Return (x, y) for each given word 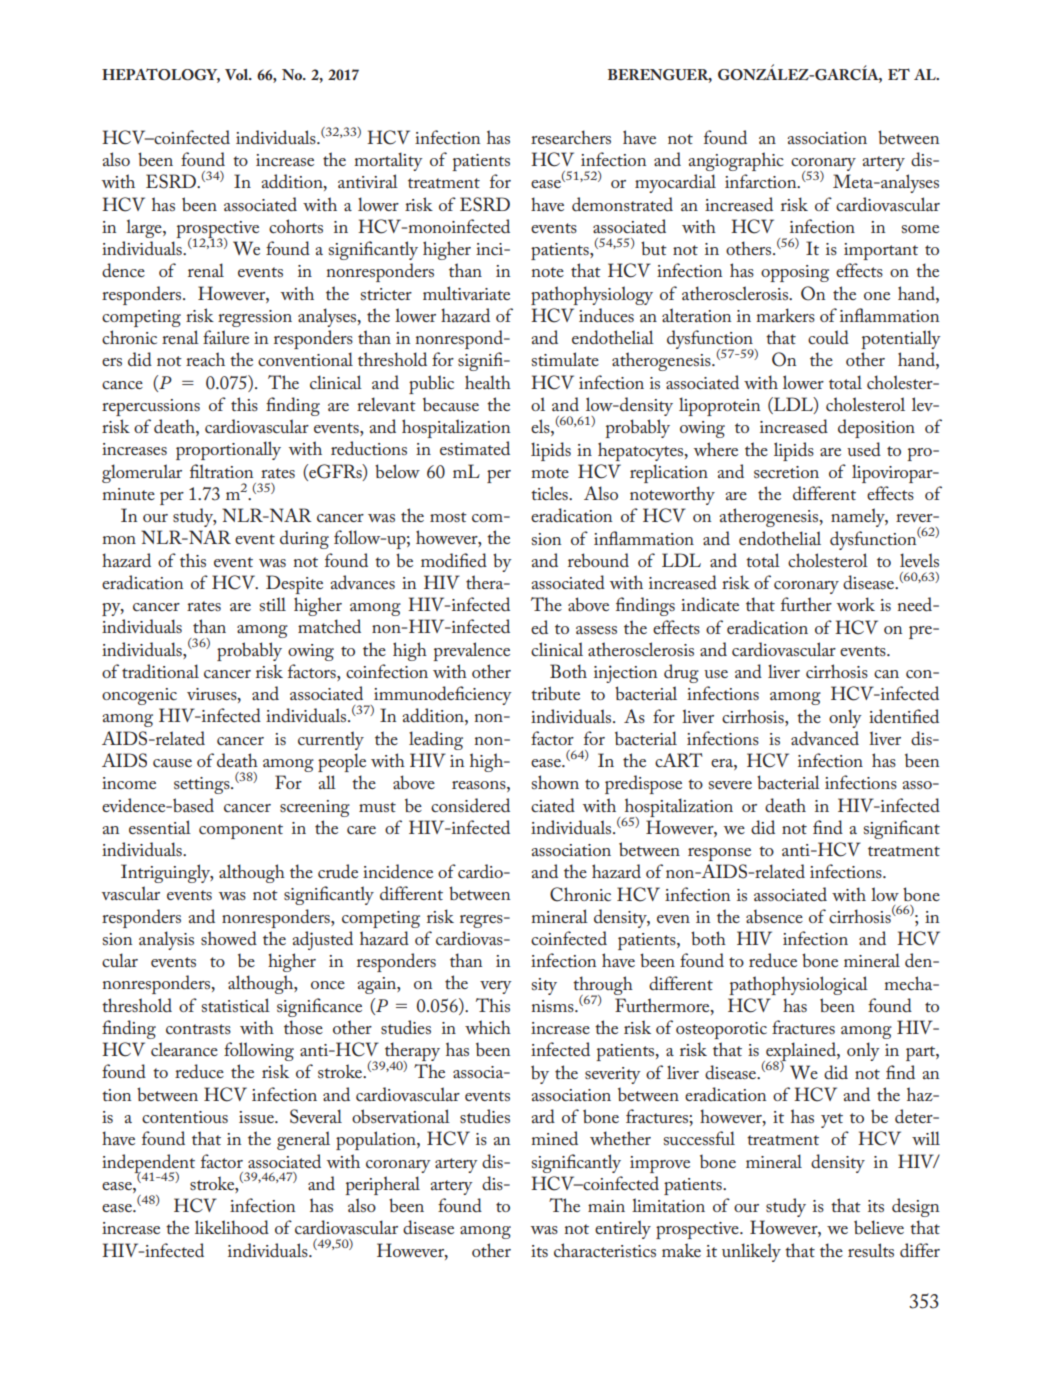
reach (205, 359)
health (488, 382)
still (273, 604)
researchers (571, 137)
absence (774, 916)
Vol (238, 74)
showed (229, 938)
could (828, 337)
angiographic (736, 161)
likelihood (232, 1227)
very (496, 987)
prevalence (471, 651)
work (856, 604)
